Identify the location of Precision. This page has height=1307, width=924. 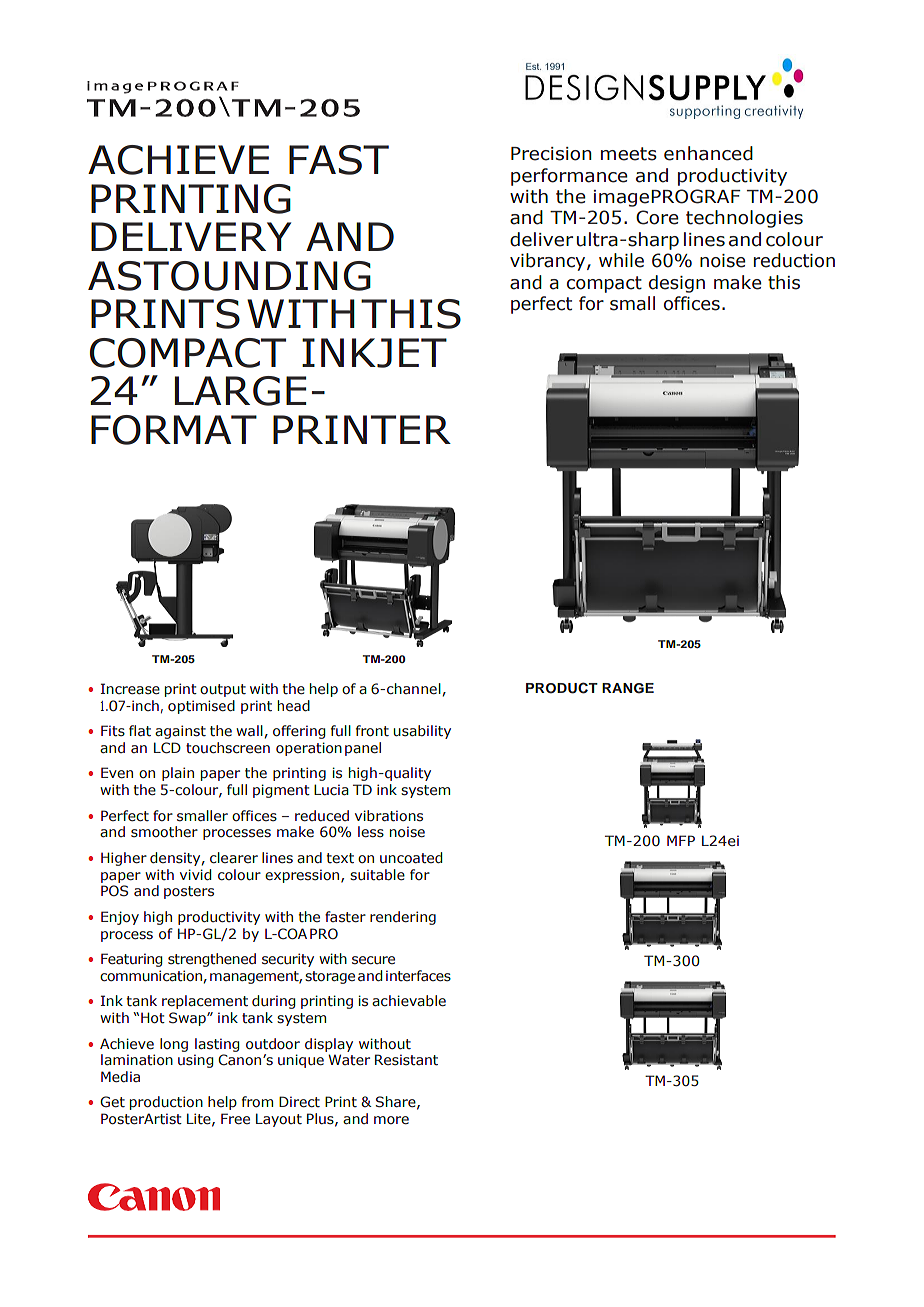
(551, 154).
